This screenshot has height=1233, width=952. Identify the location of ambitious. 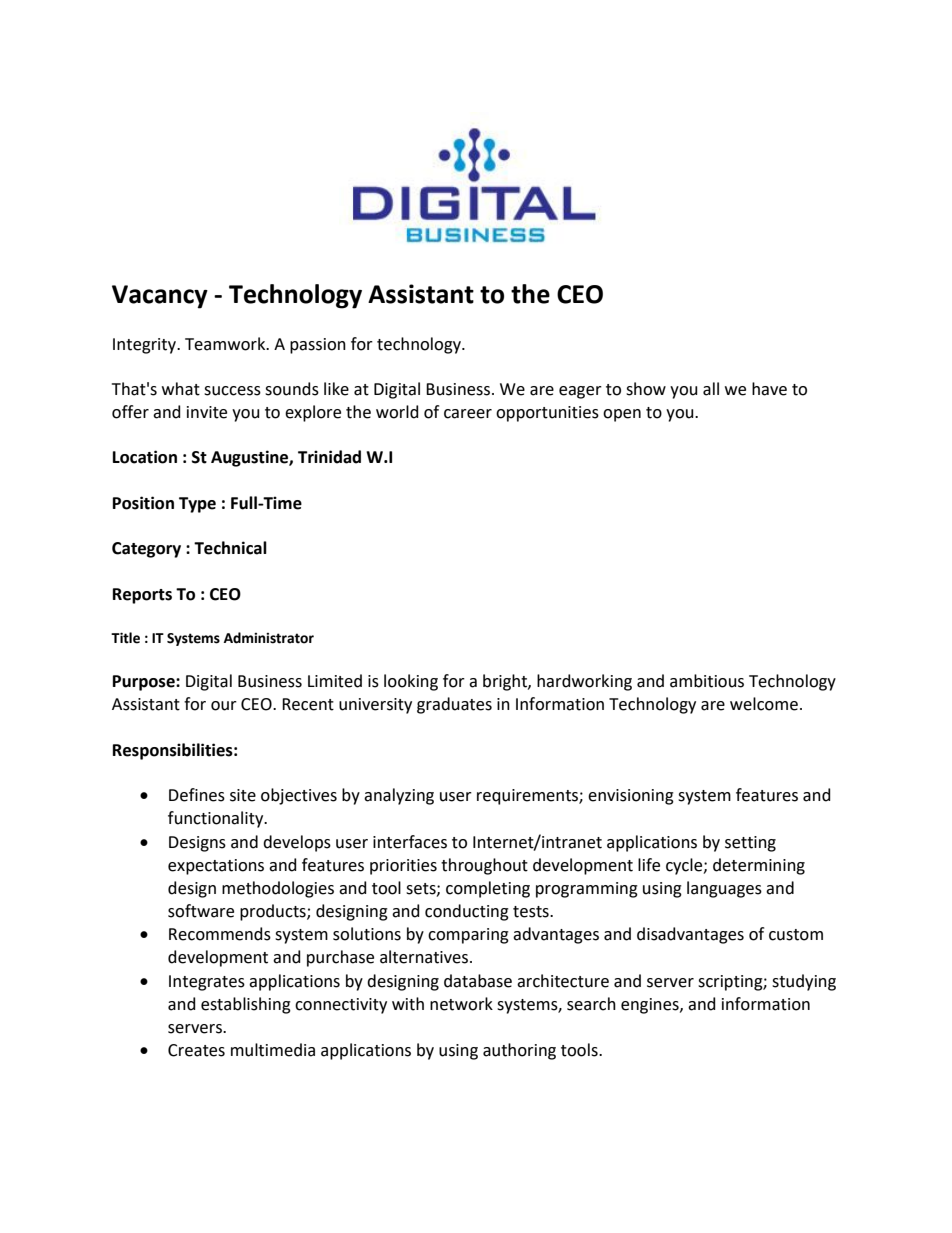
(707, 681).
